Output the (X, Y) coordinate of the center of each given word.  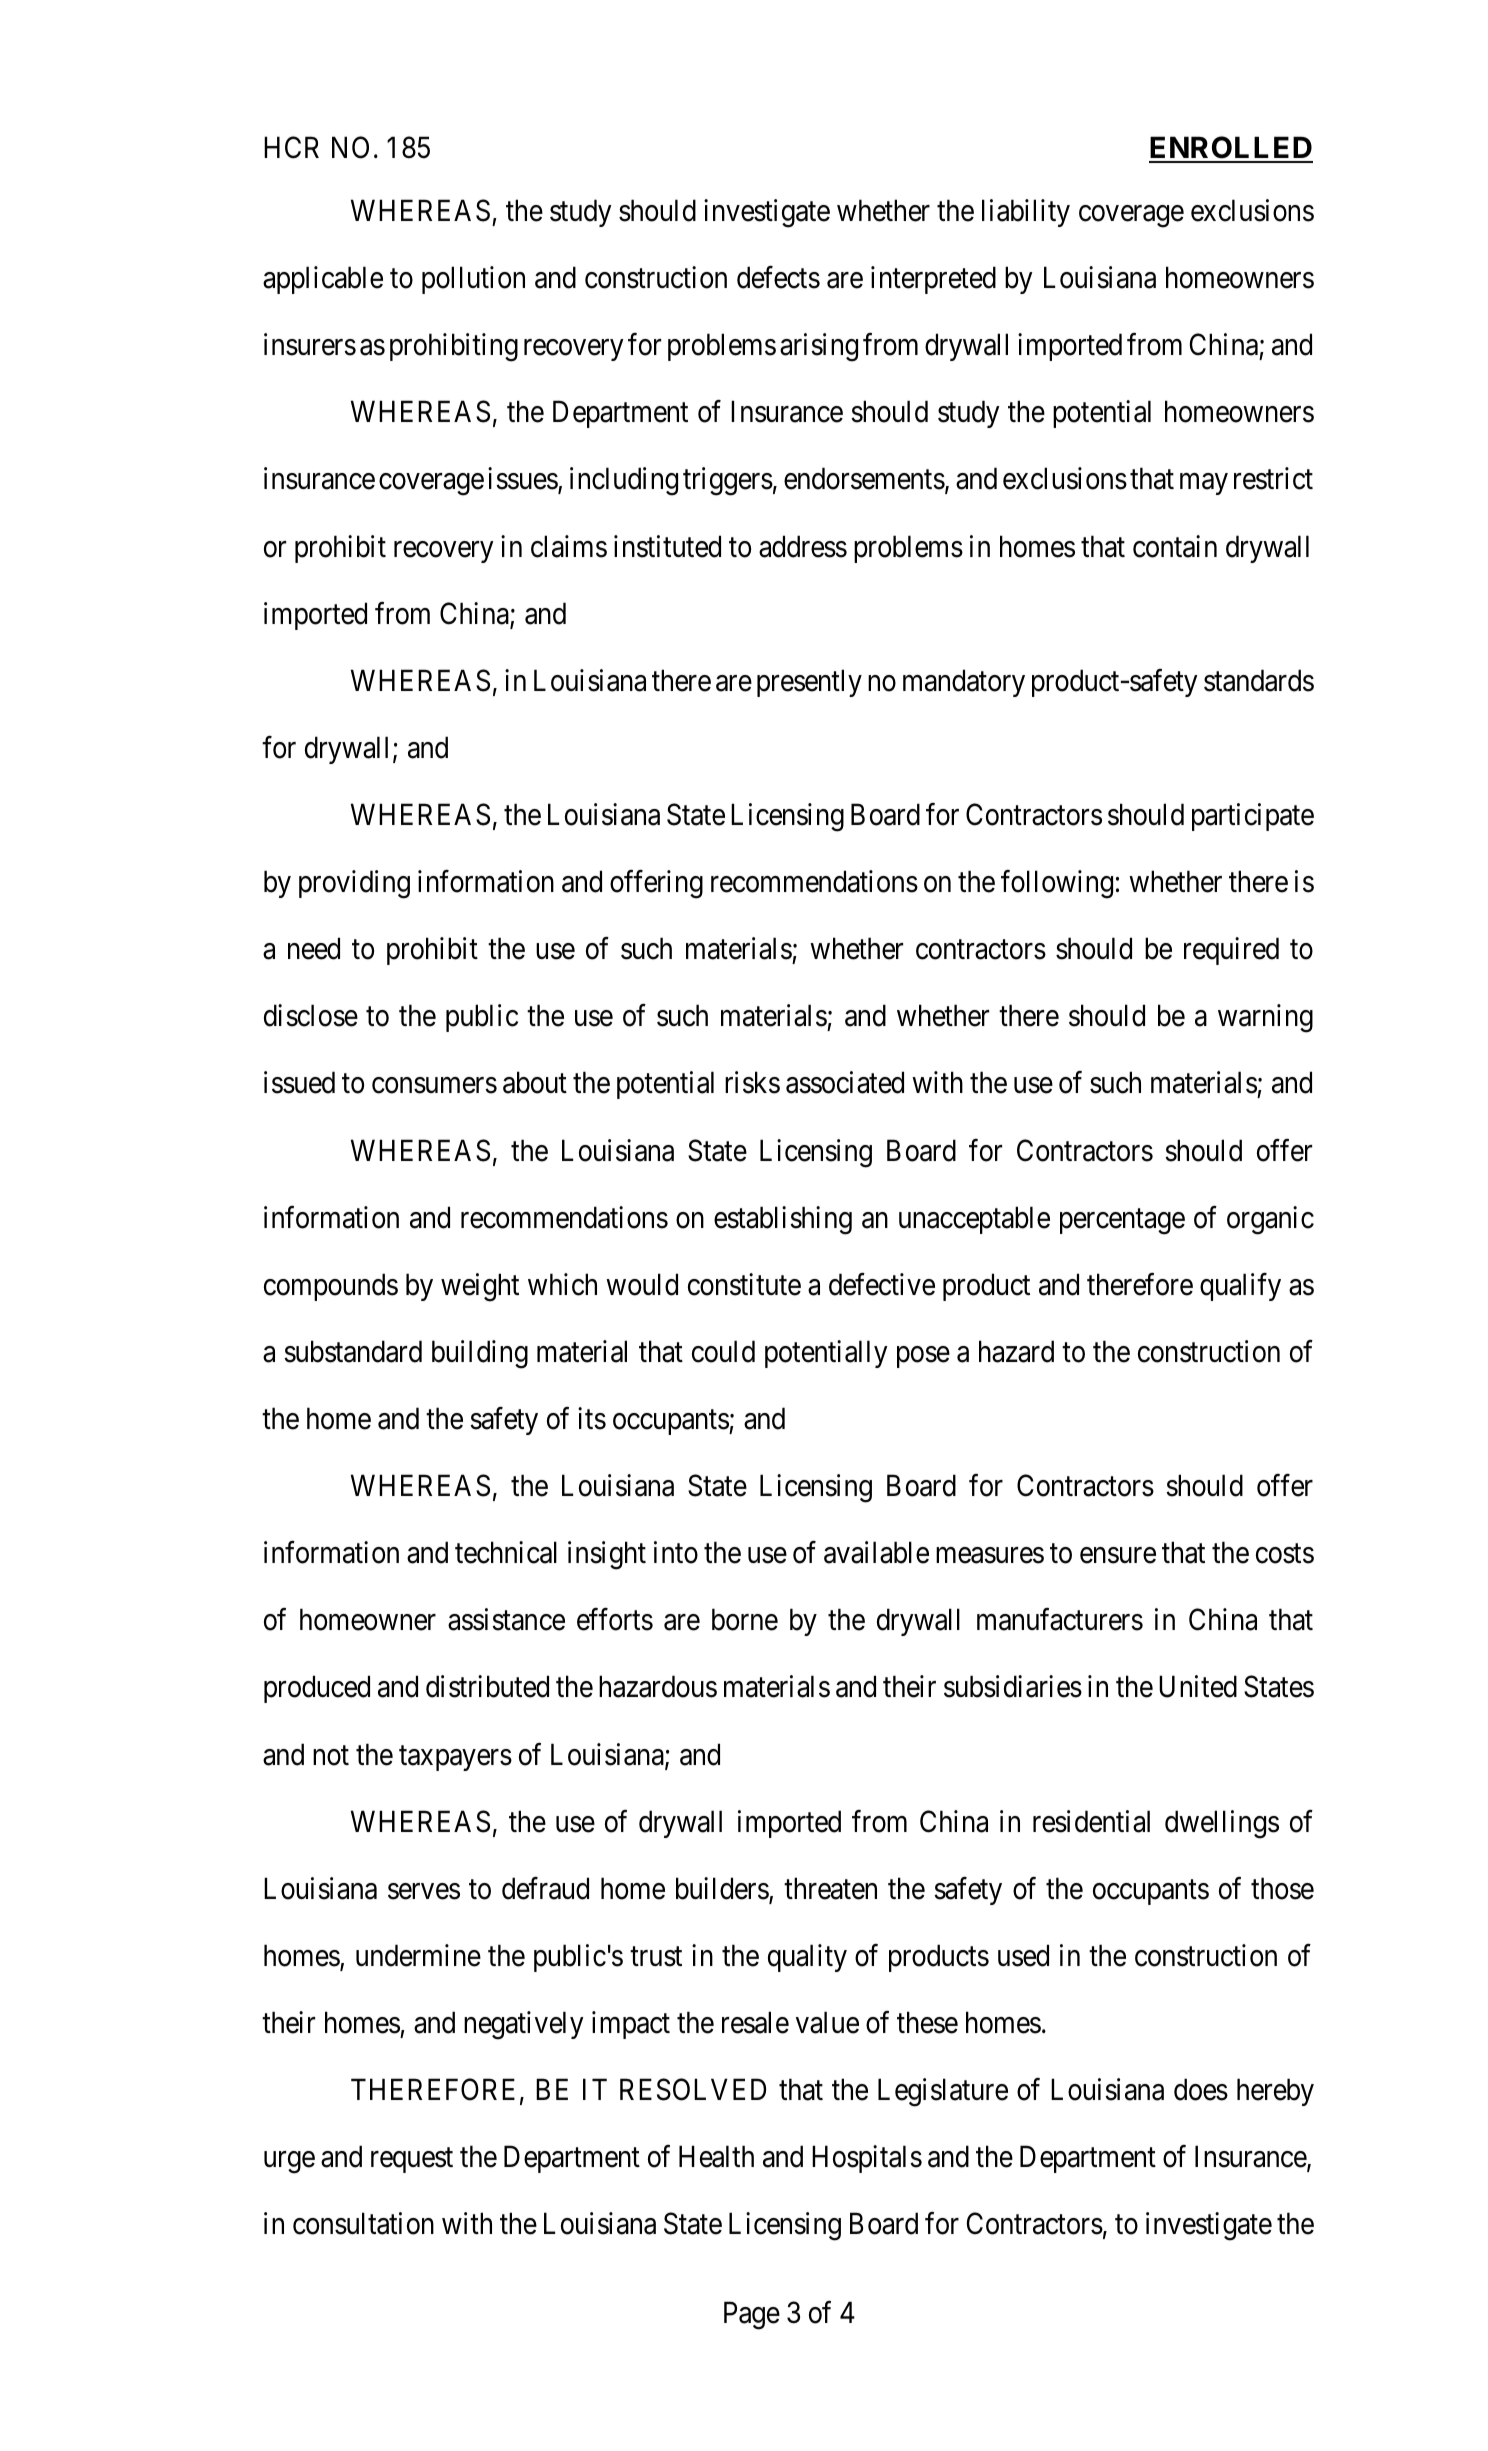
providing (354, 884)
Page (752, 2316)
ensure (1118, 1556)
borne (745, 1619)
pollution (473, 280)
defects (778, 277)
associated (845, 1083)
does (1201, 2089)
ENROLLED (1231, 149)
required (1231, 951)
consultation (363, 2223)
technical (506, 1552)
